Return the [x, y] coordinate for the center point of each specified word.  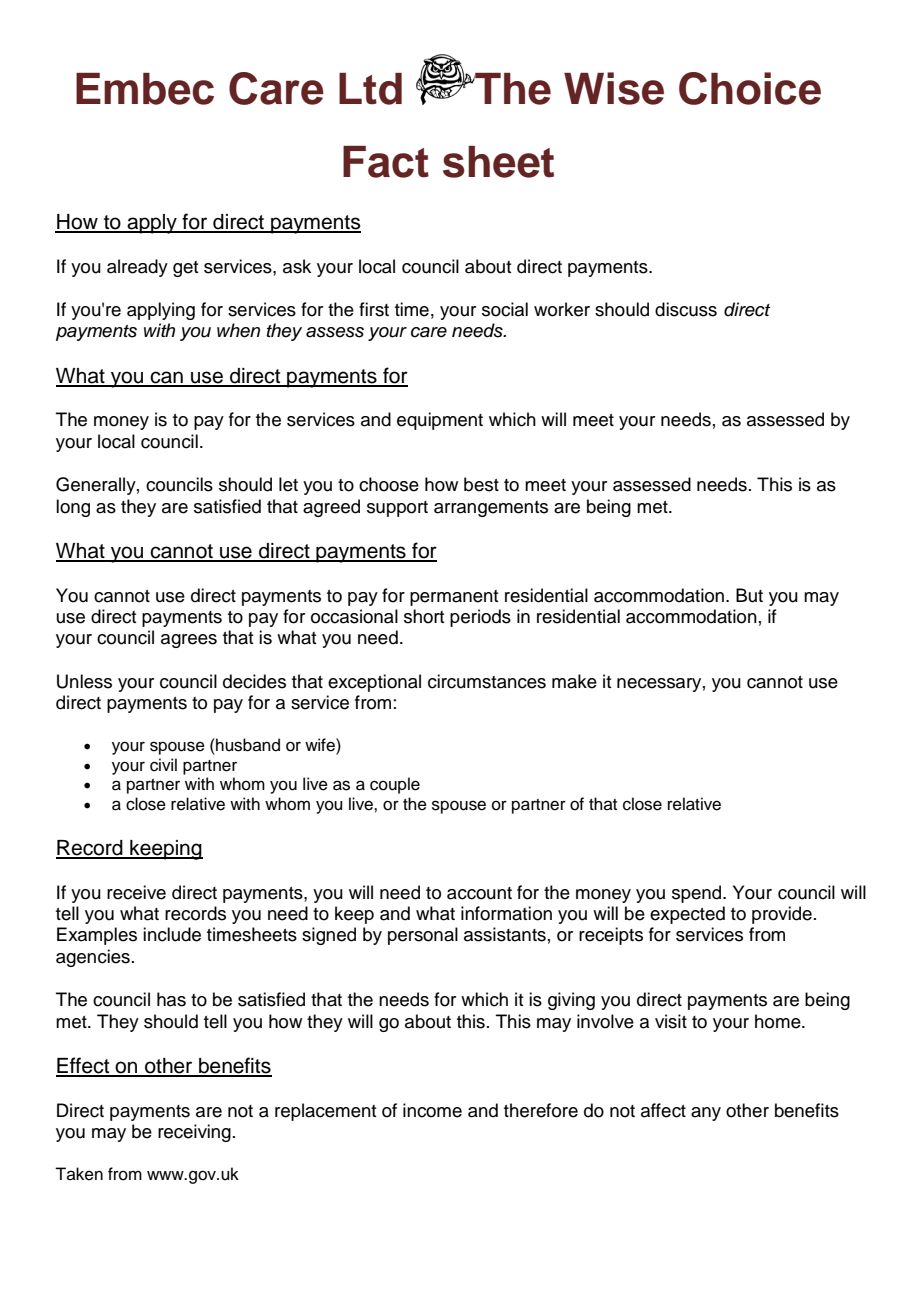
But [749, 595]
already [137, 268]
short [424, 616]
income [432, 1110]
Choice [750, 88]
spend [698, 894]
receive [136, 892]
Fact [386, 162]
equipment [440, 421]
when [238, 330]
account [479, 893]
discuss [686, 309]
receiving [194, 1133]
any [706, 1114]
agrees [189, 641]
